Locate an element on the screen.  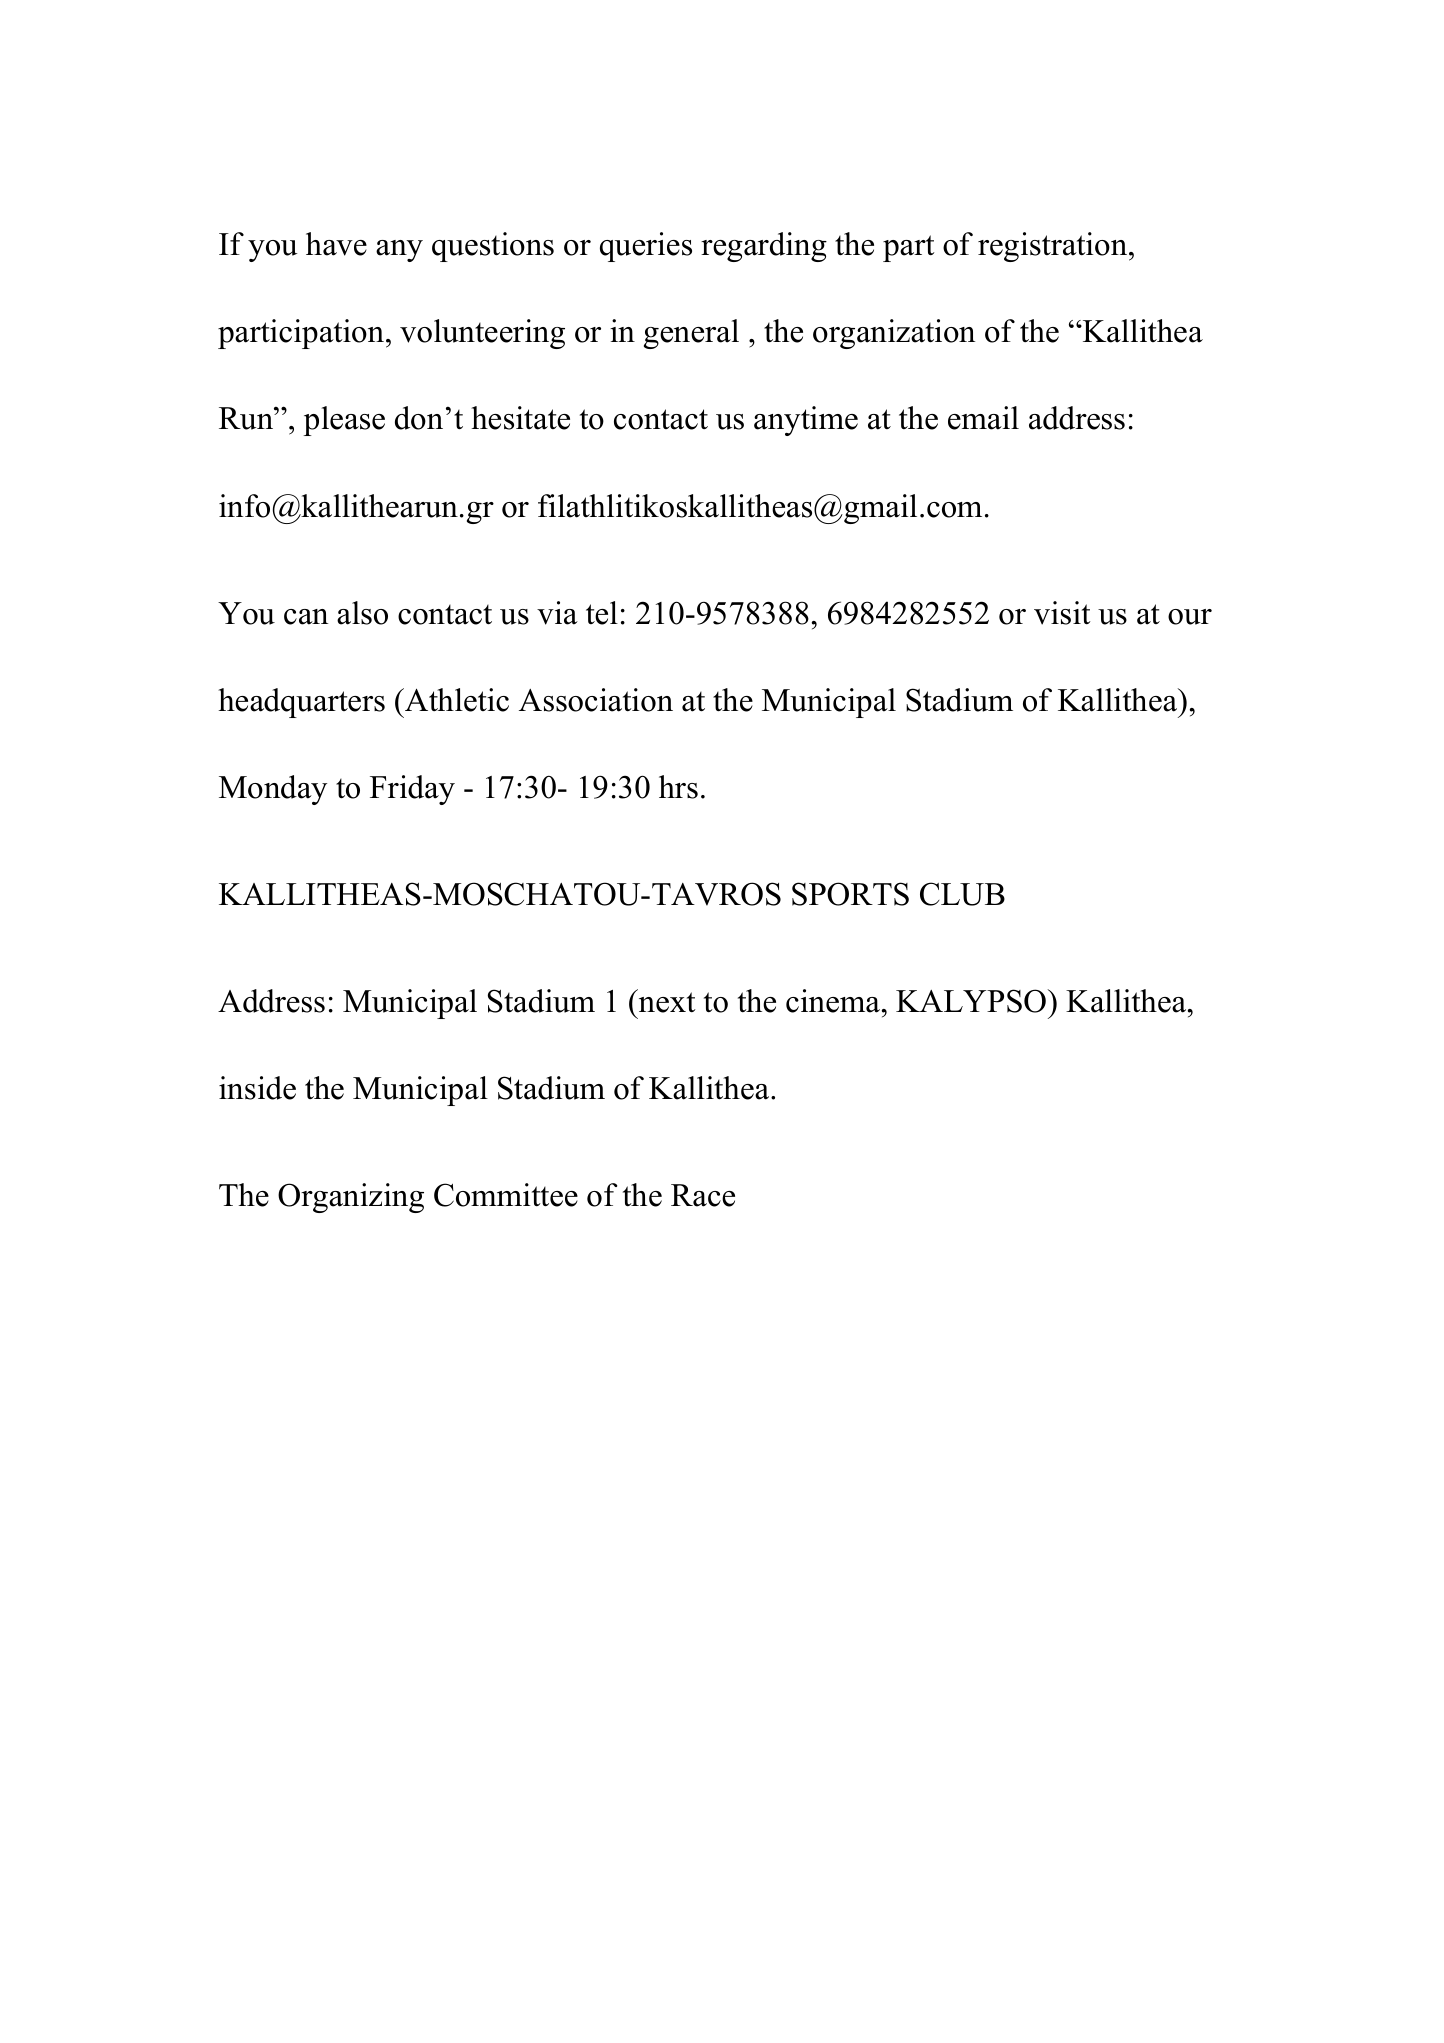
SPORTS is located at coordinates (850, 894).
